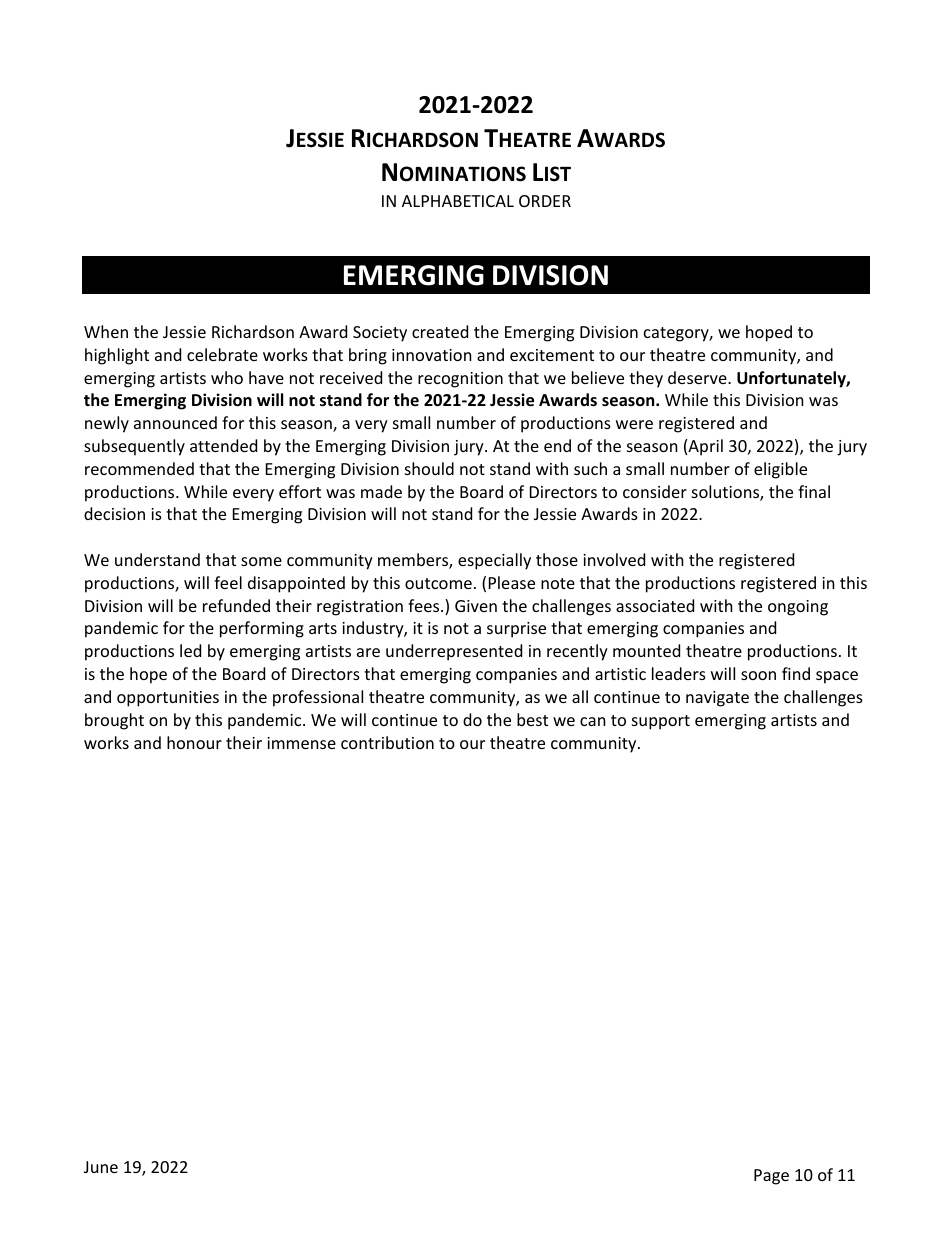  Describe the element at coordinates (101, 1167) in the screenshot. I see `June` at that location.
